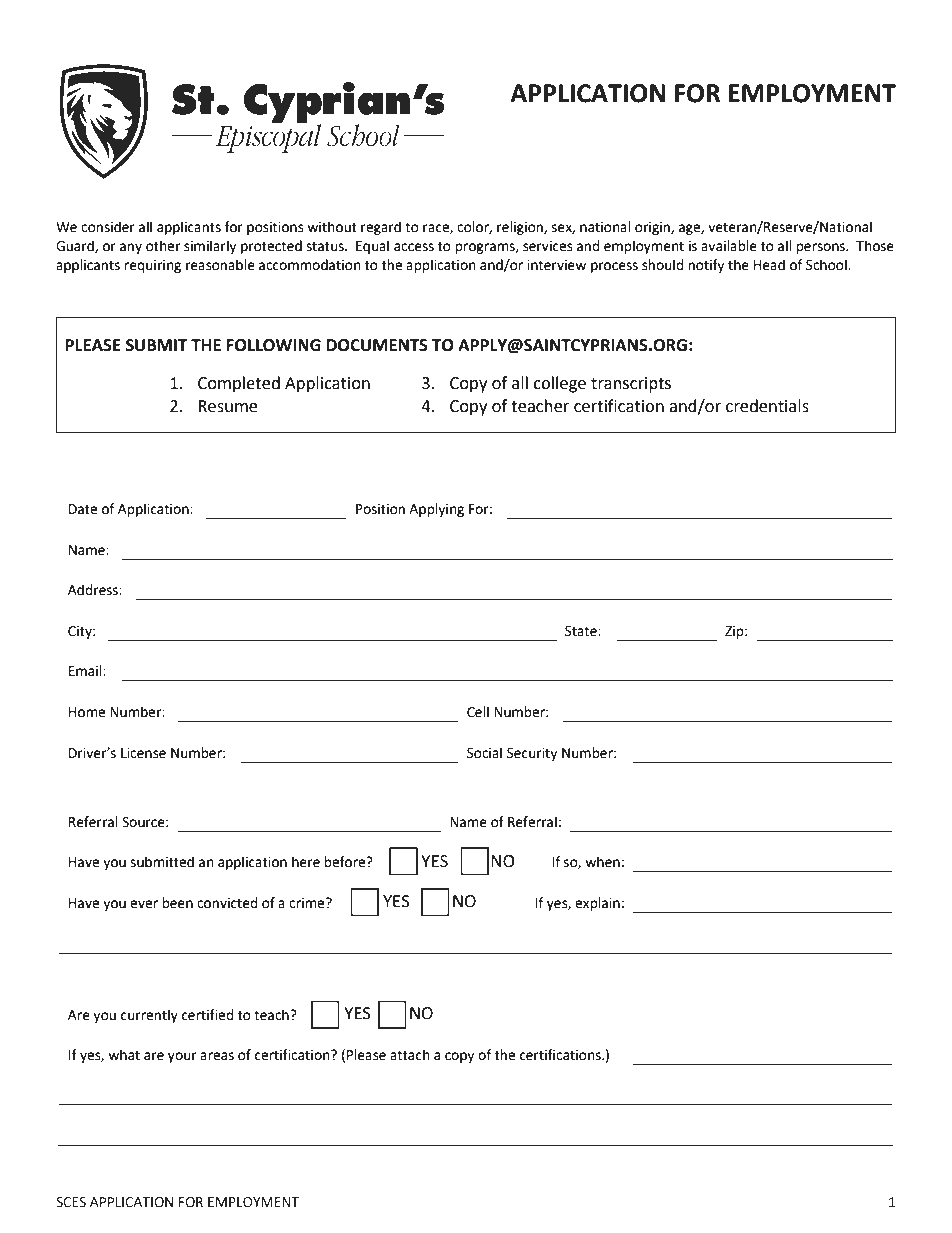 This screenshot has width=952, height=1233. What do you see at coordinates (769, 265) in the screenshot?
I see `Head` at bounding box center [769, 265].
